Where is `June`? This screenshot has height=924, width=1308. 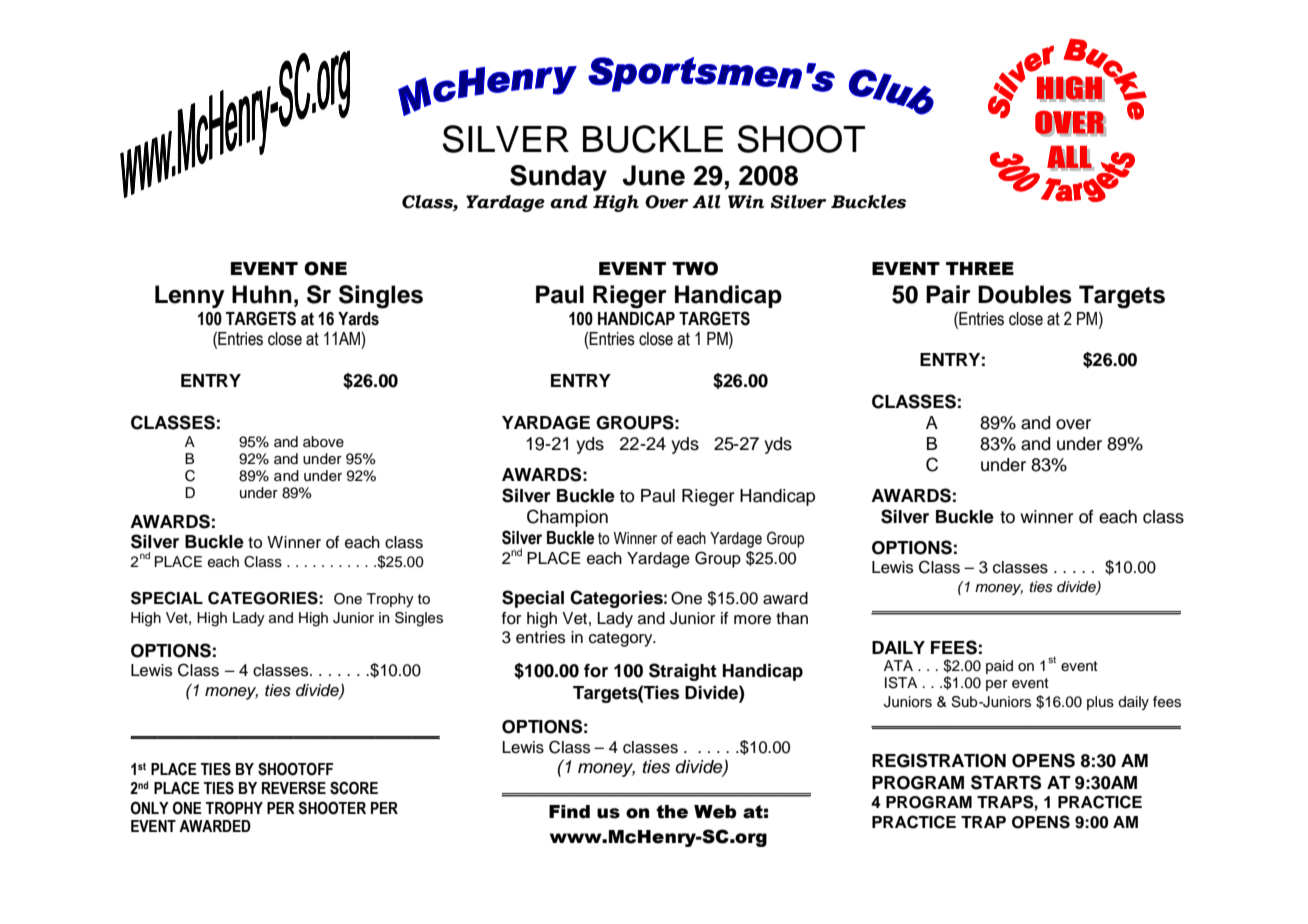
June is located at coordinates (654, 175).
